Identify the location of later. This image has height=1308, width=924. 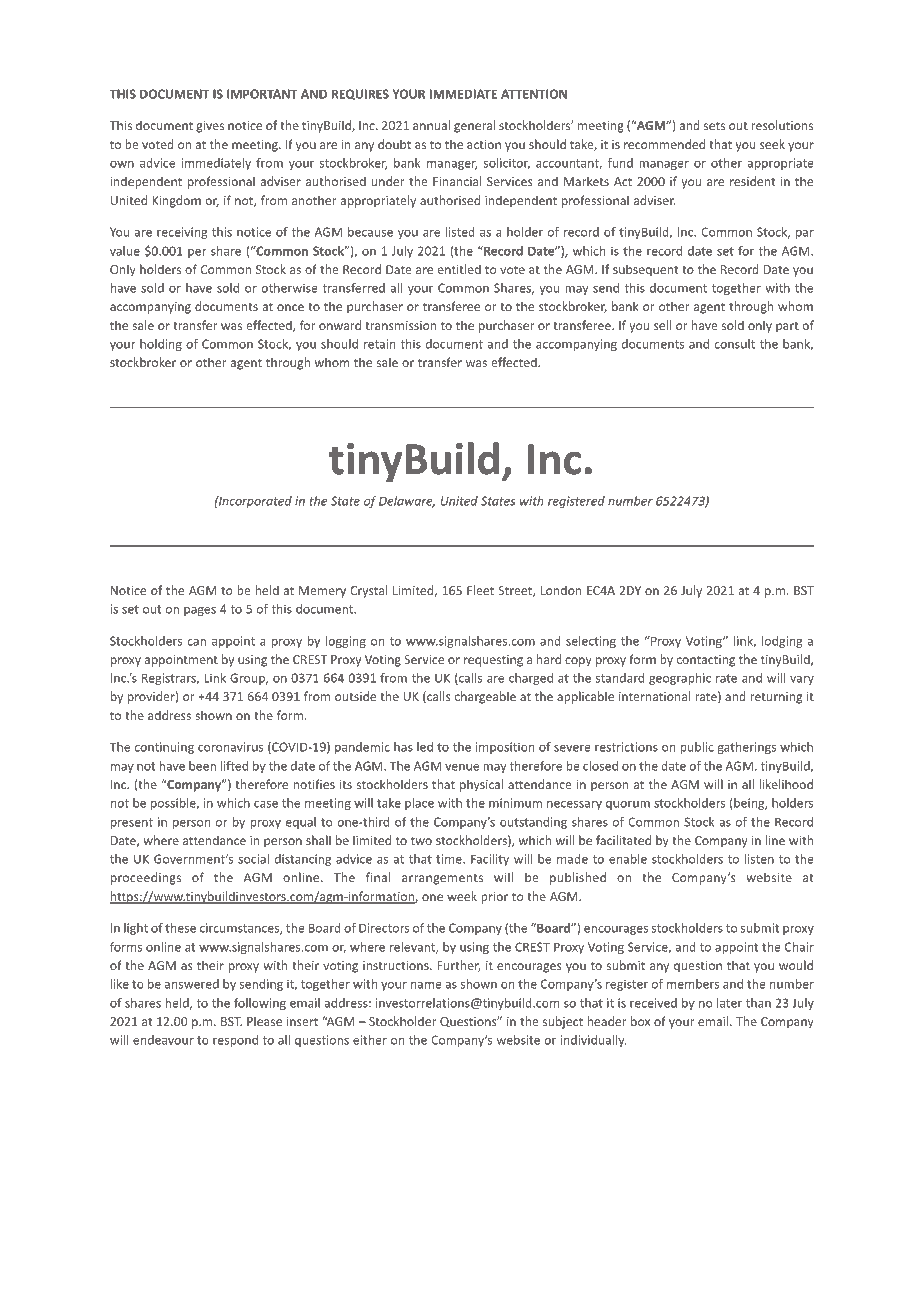
(729, 1003).
